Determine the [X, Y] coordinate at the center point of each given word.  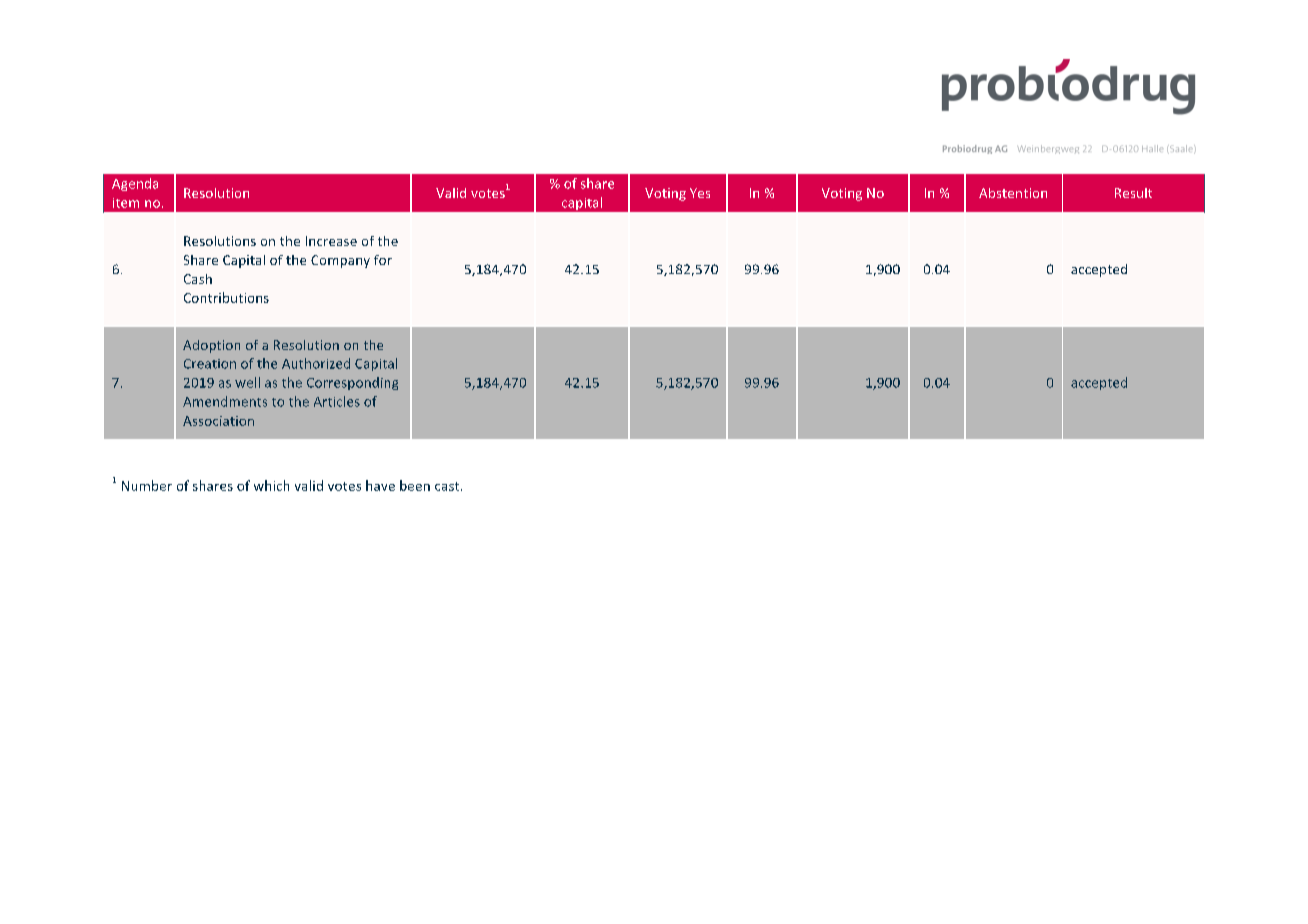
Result [1133, 193]
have [380, 485]
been [415, 485]
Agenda [135, 184]
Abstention [1013, 193]
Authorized [316, 363]
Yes [700, 193]
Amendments [225, 401]
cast [448, 486]
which [271, 485]
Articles [337, 401]
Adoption [211, 346]
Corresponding [352, 383]
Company [340, 261]
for [383, 260]
